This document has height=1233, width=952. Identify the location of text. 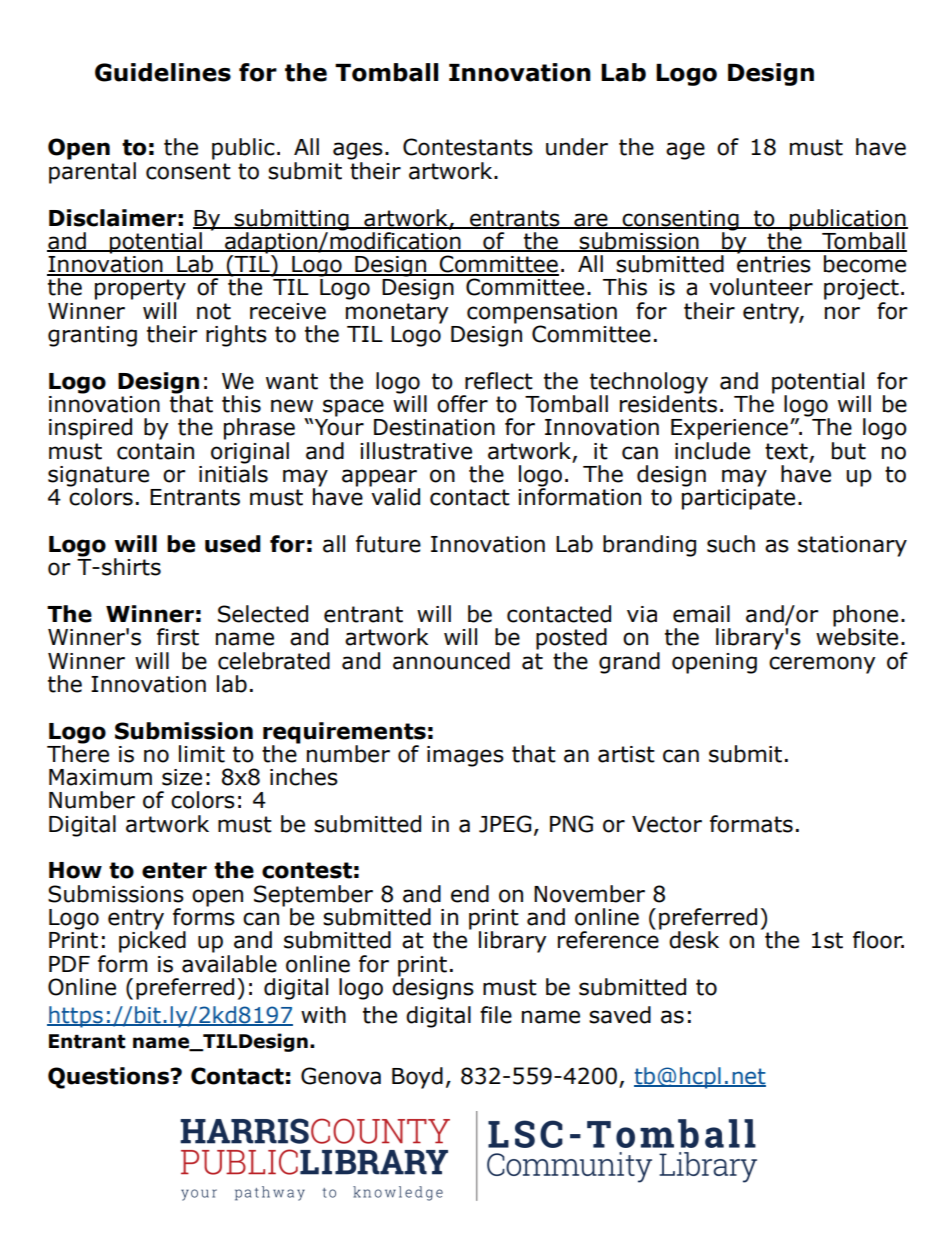
(786, 451).
